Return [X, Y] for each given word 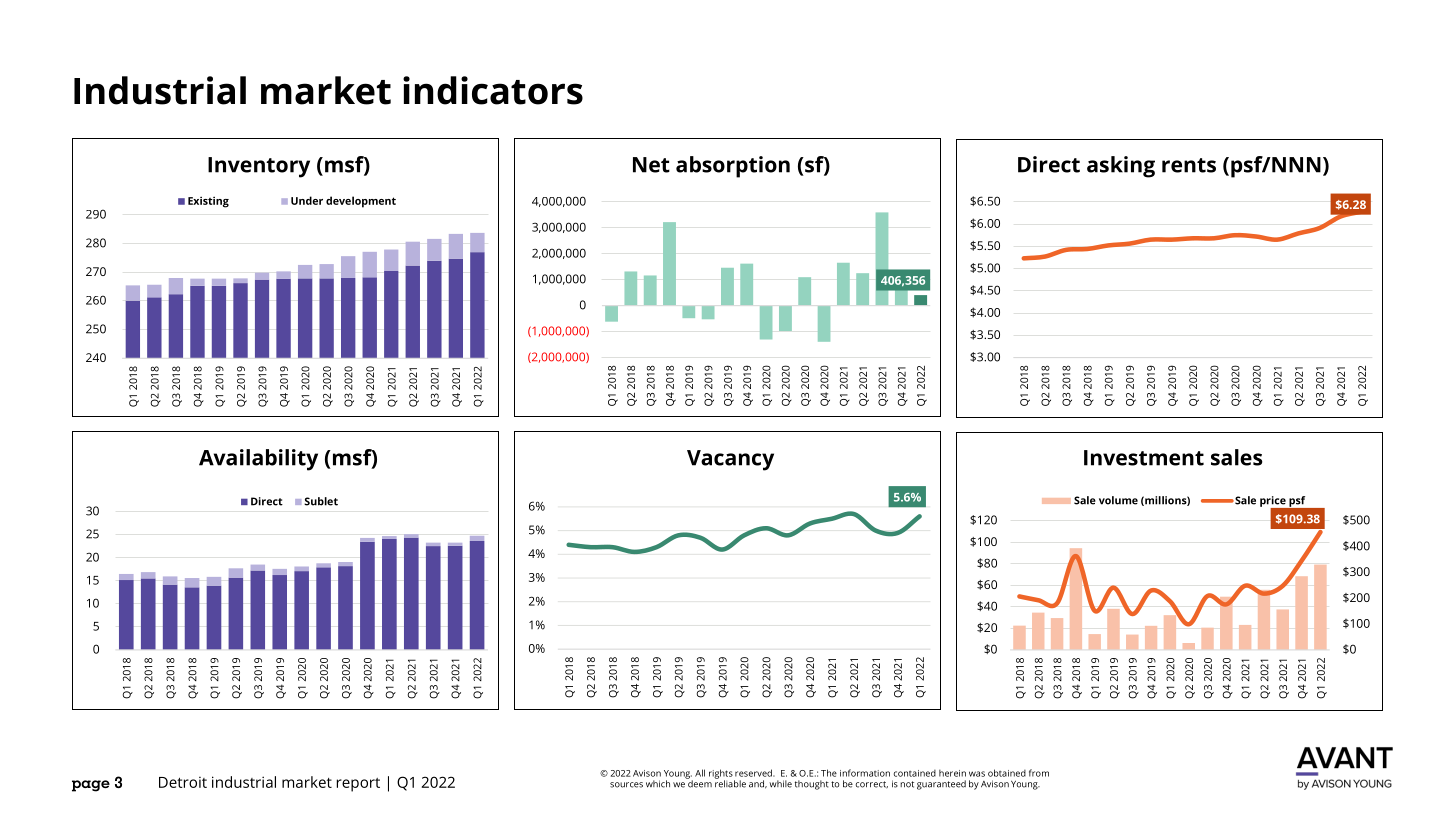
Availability [258, 460]
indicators [493, 90]
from [1039, 773]
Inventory [259, 167]
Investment [1144, 458]
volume [1118, 500]
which [658, 784]
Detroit [183, 782]
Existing [208, 202]
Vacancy [730, 460]
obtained [1007, 773]
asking [1121, 167]
